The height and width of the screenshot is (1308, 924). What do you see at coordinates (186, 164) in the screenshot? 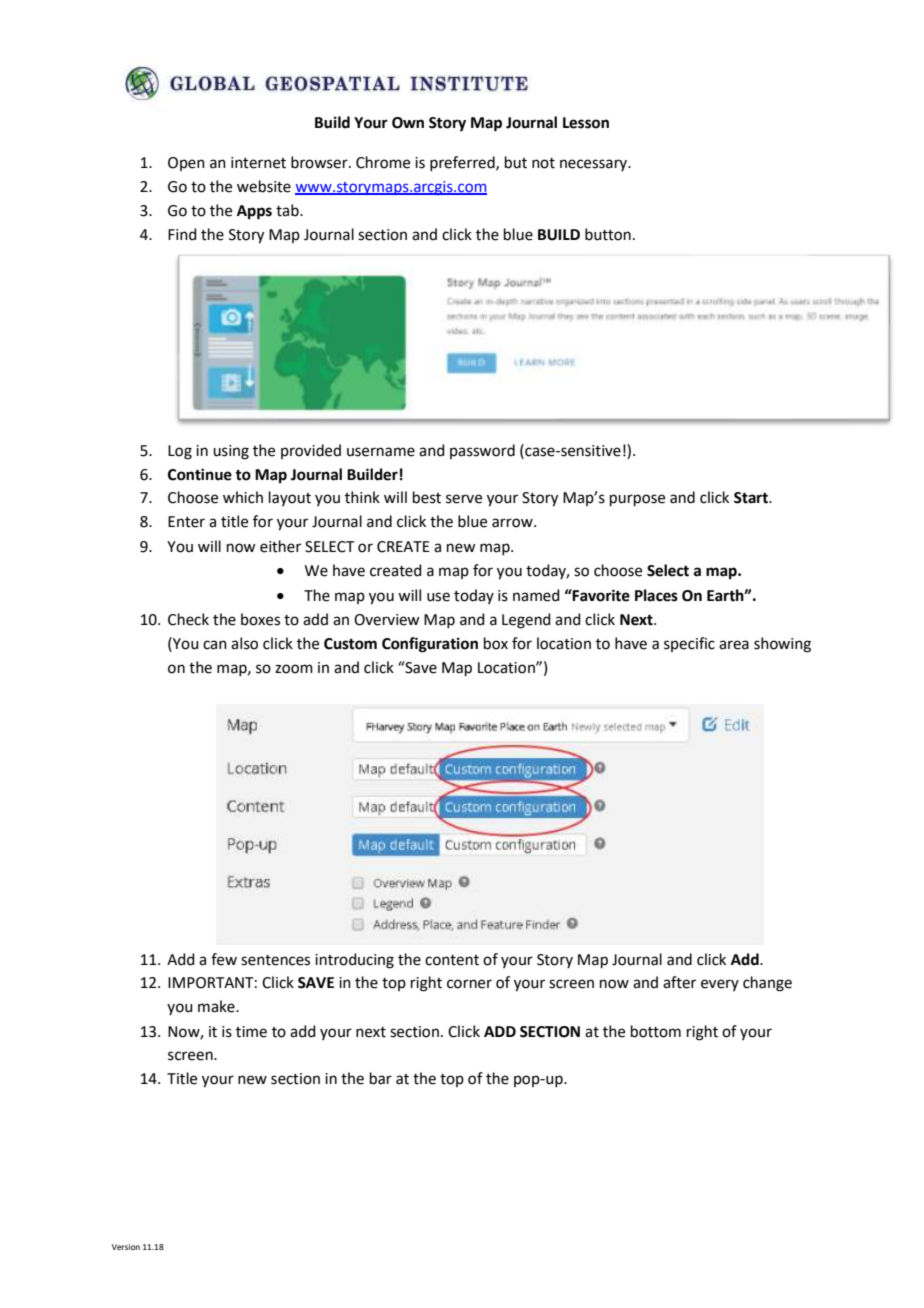
I see `Open` at bounding box center [186, 164].
